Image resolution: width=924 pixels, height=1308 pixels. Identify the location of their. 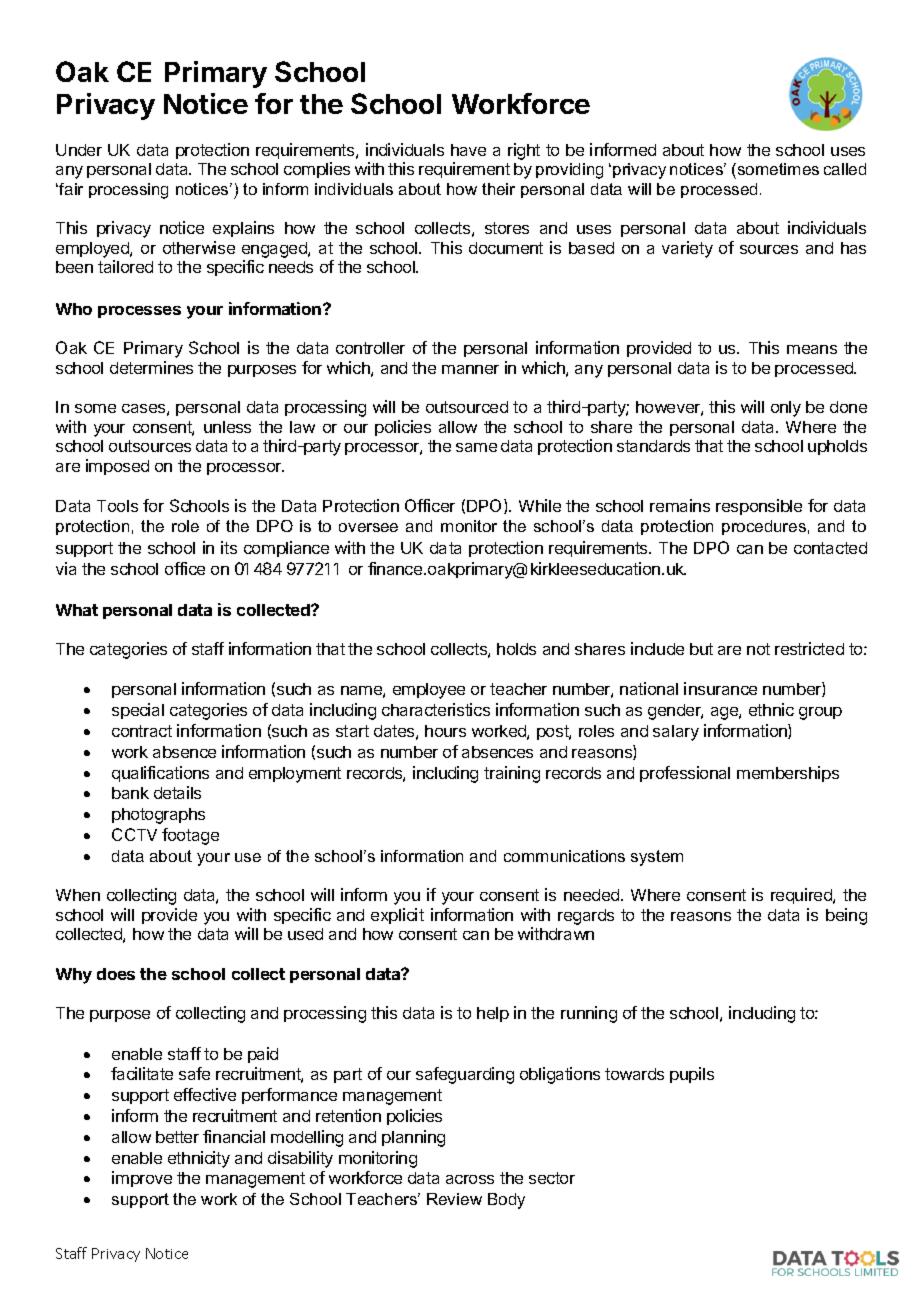
(498, 189).
